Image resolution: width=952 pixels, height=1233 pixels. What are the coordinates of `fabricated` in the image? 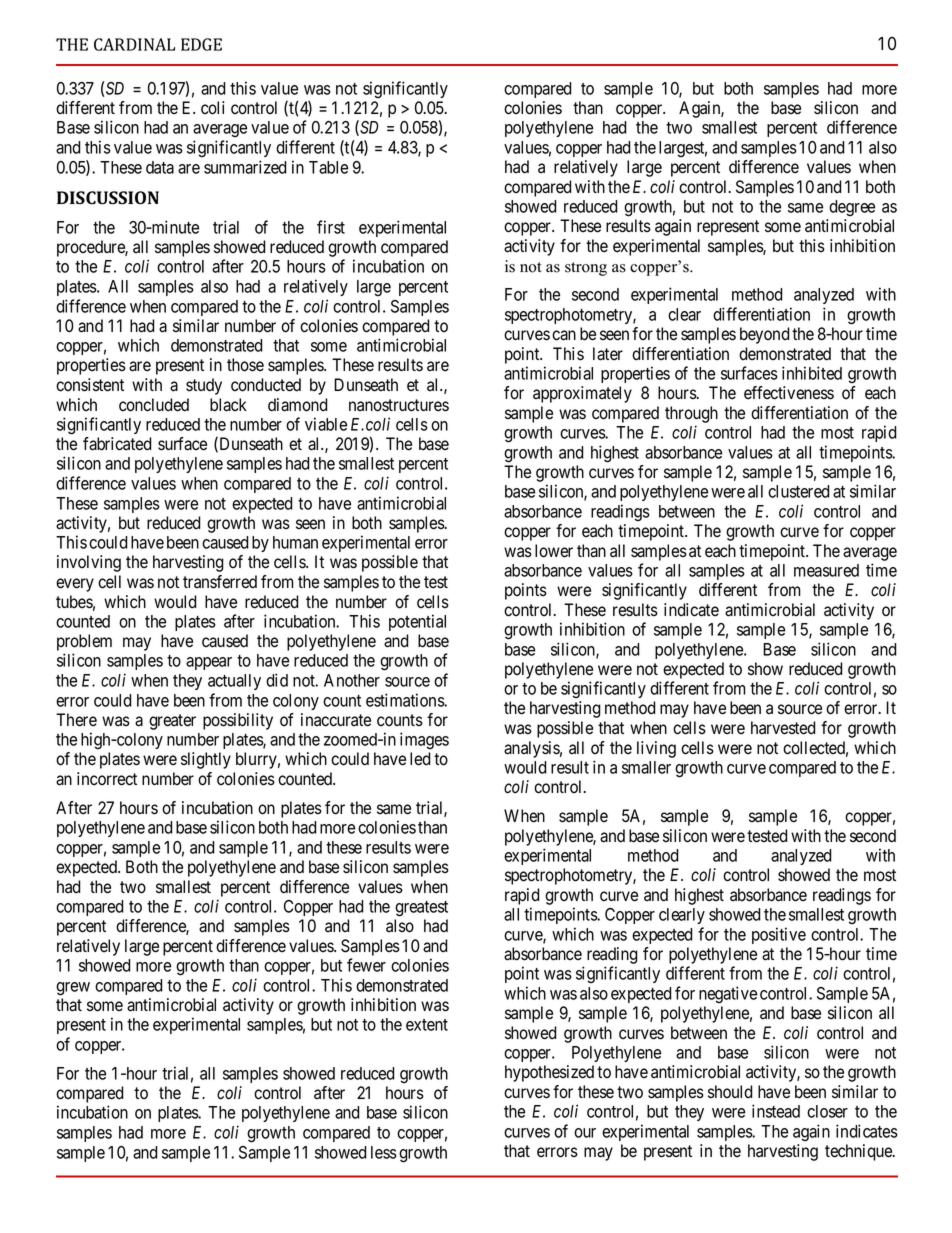 It's located at (117, 444).
